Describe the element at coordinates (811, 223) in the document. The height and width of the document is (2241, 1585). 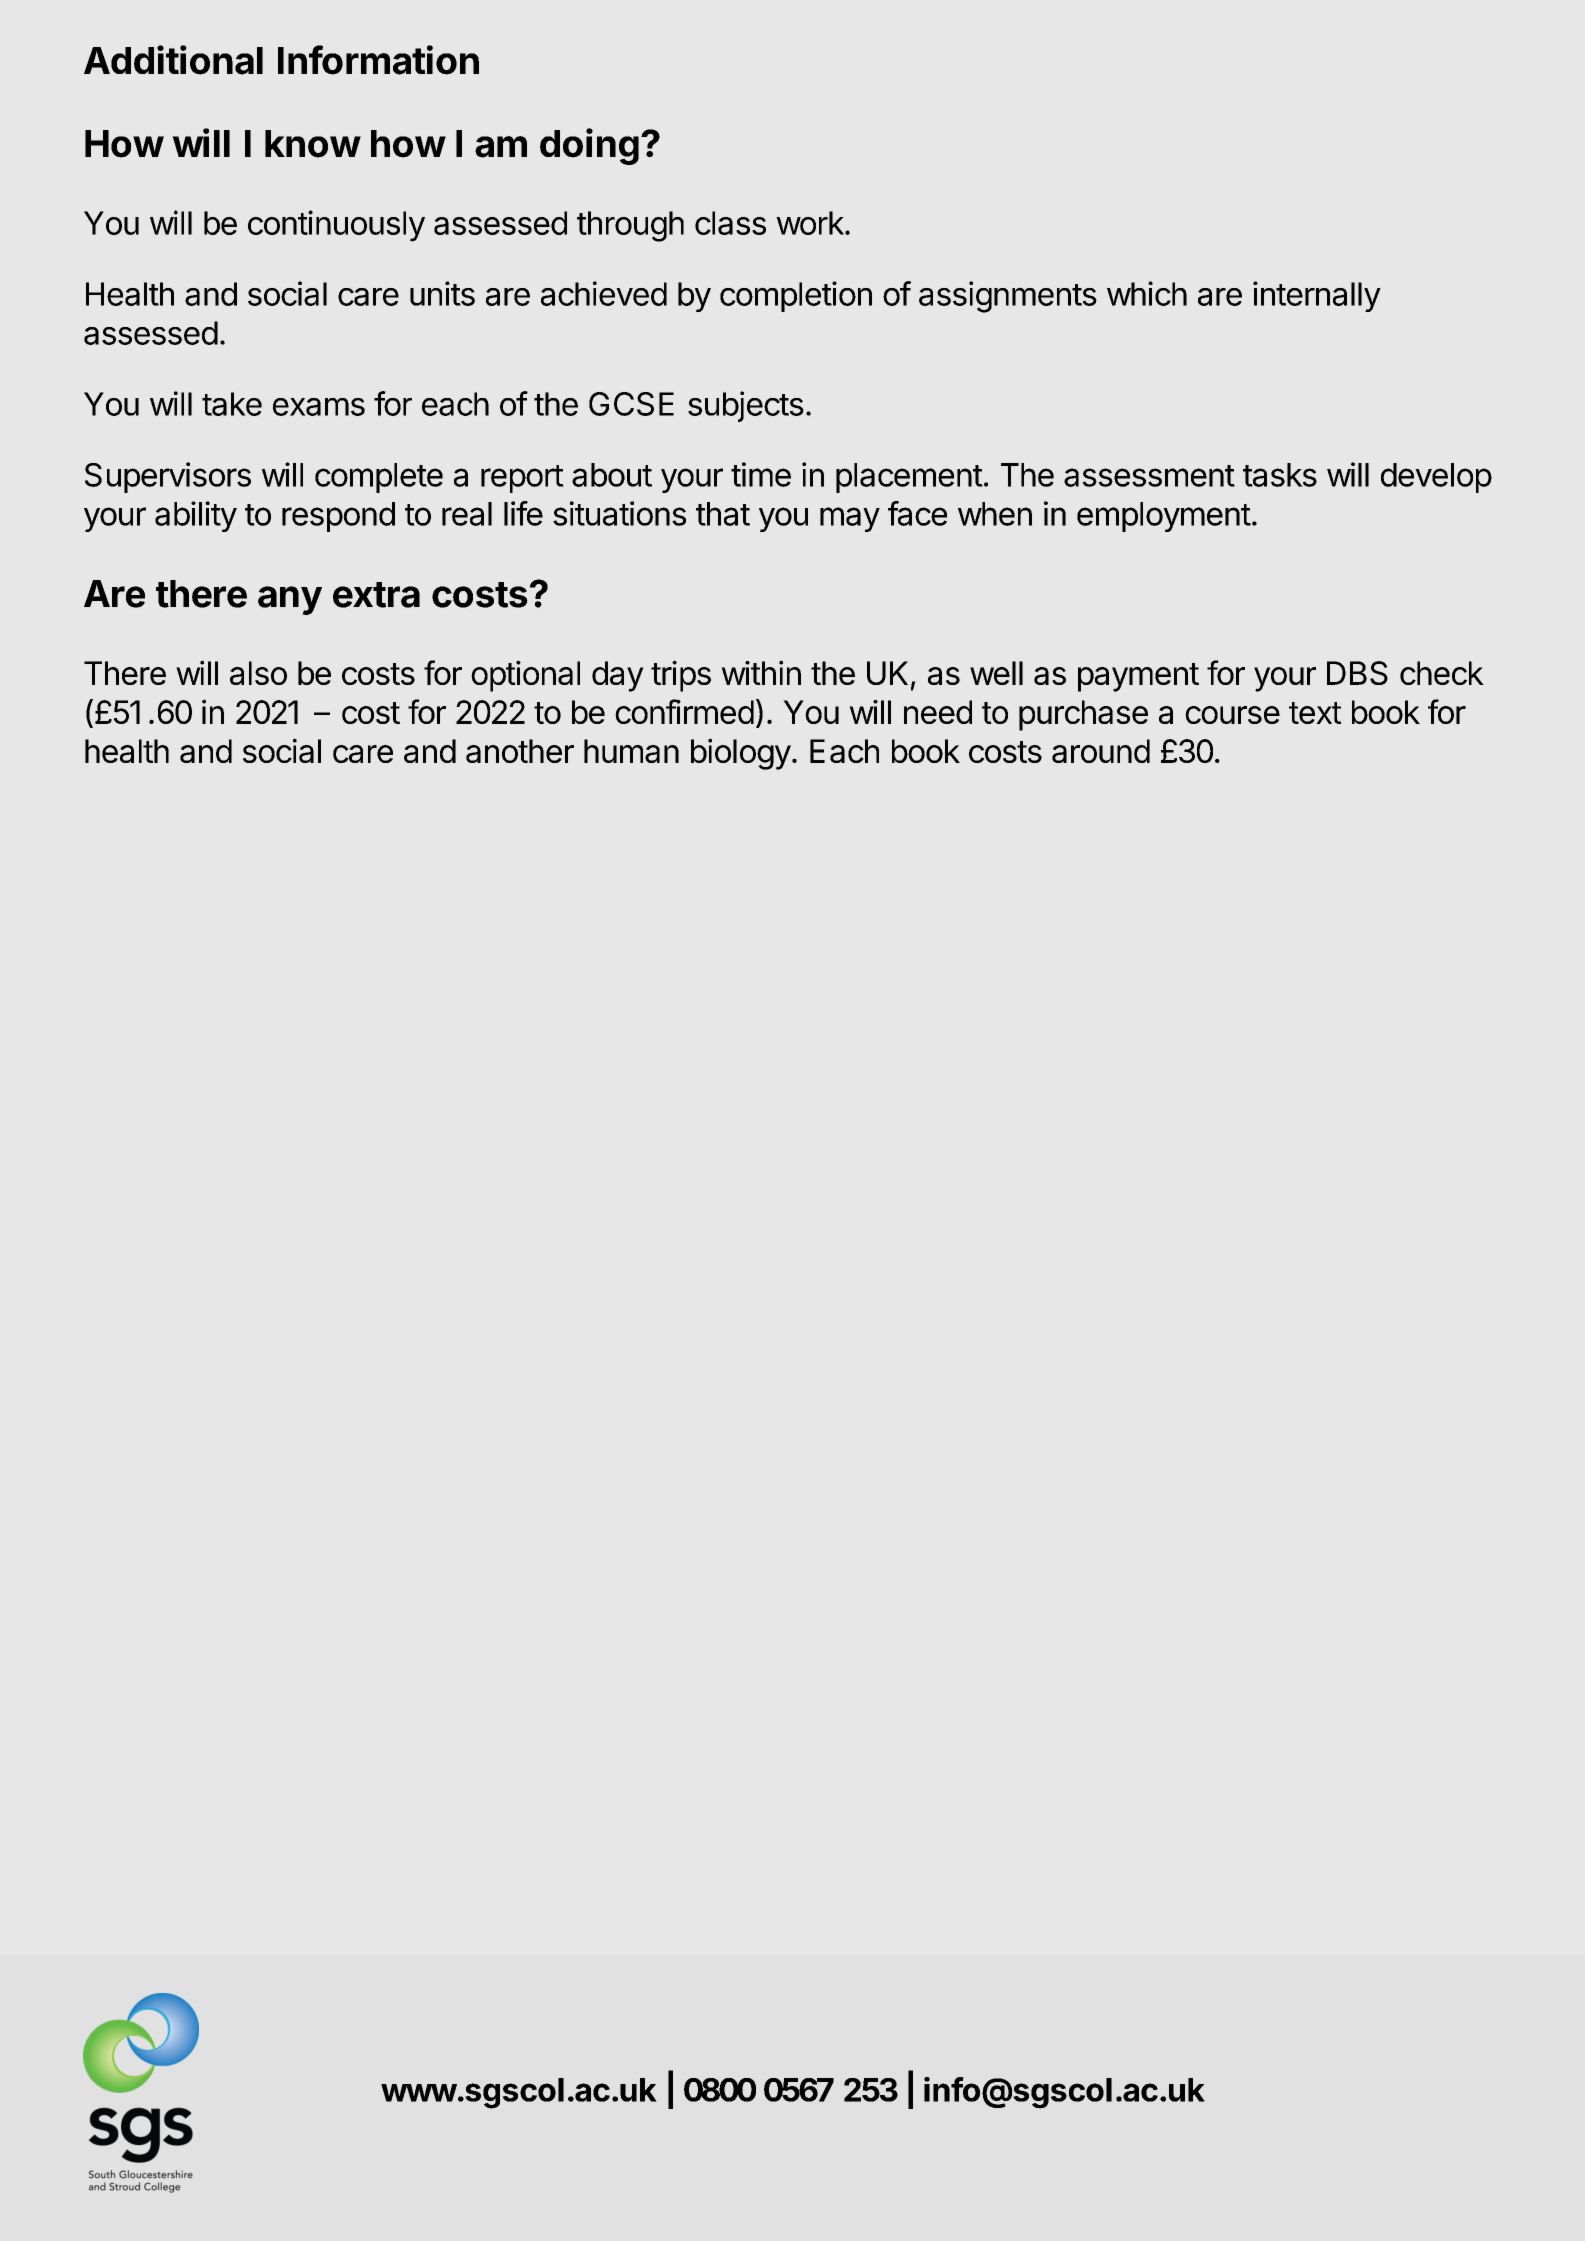
I see `work` at that location.
